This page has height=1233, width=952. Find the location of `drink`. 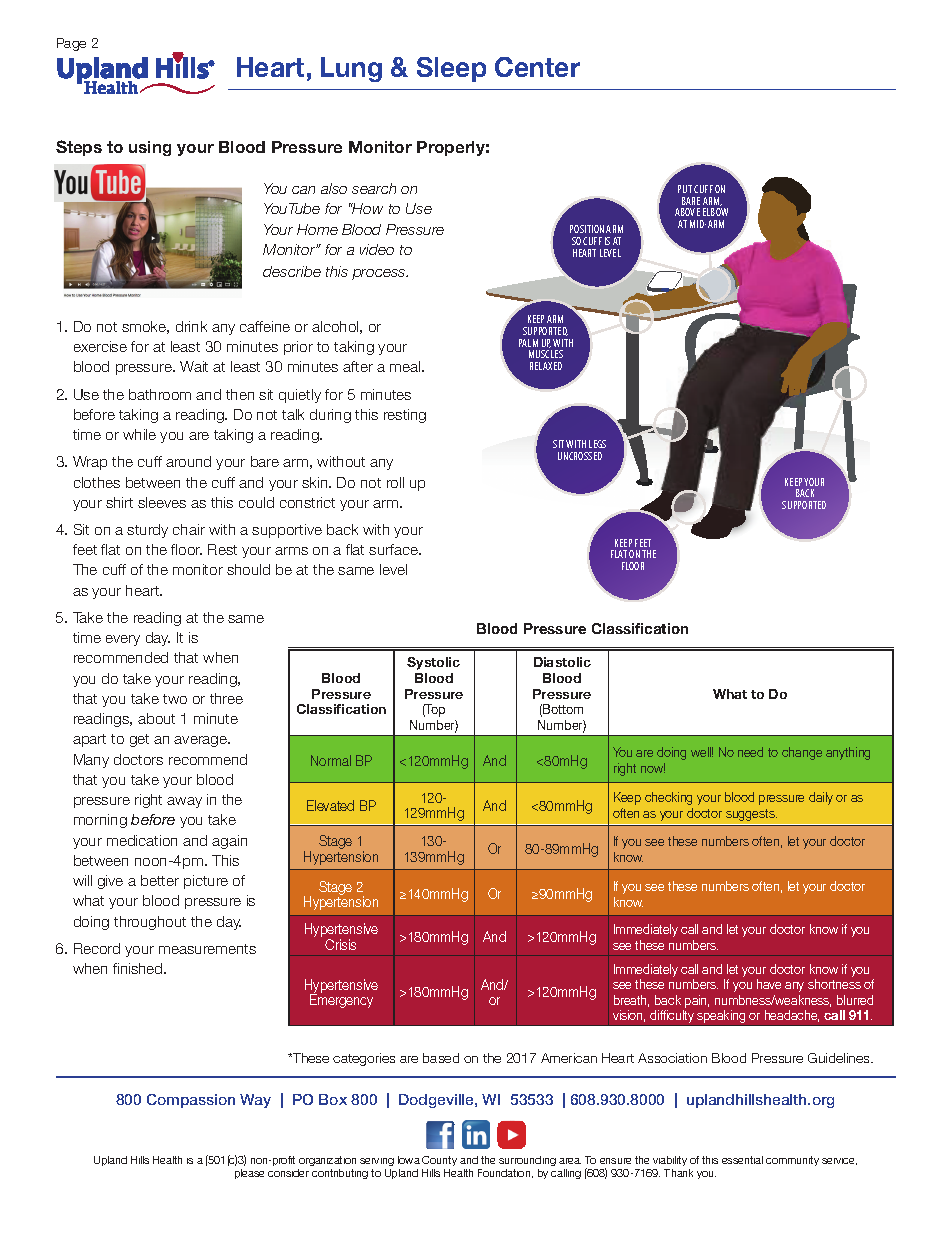

drink is located at coordinates (191, 326).
